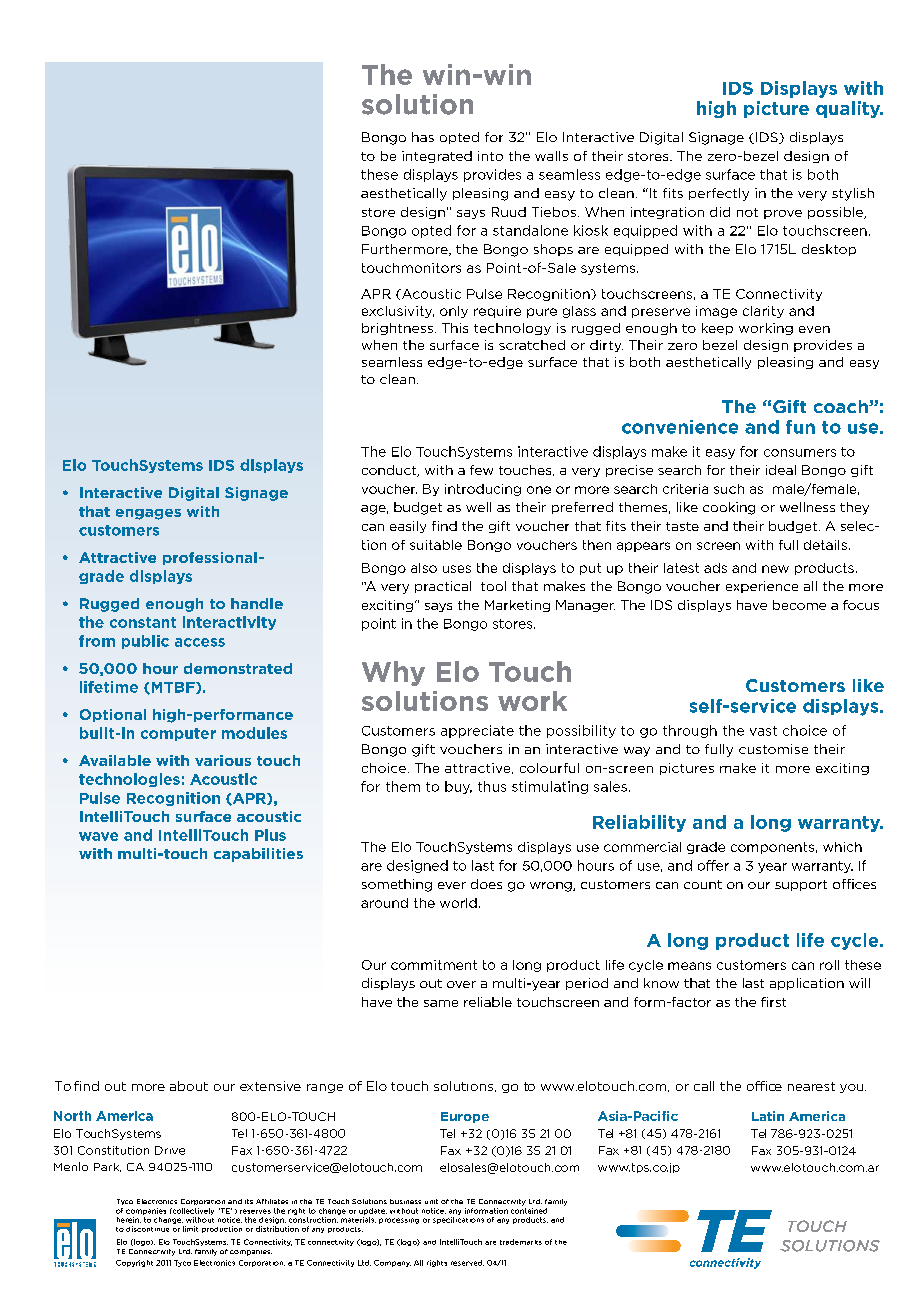  I want to click on introducing, so click(483, 490).
